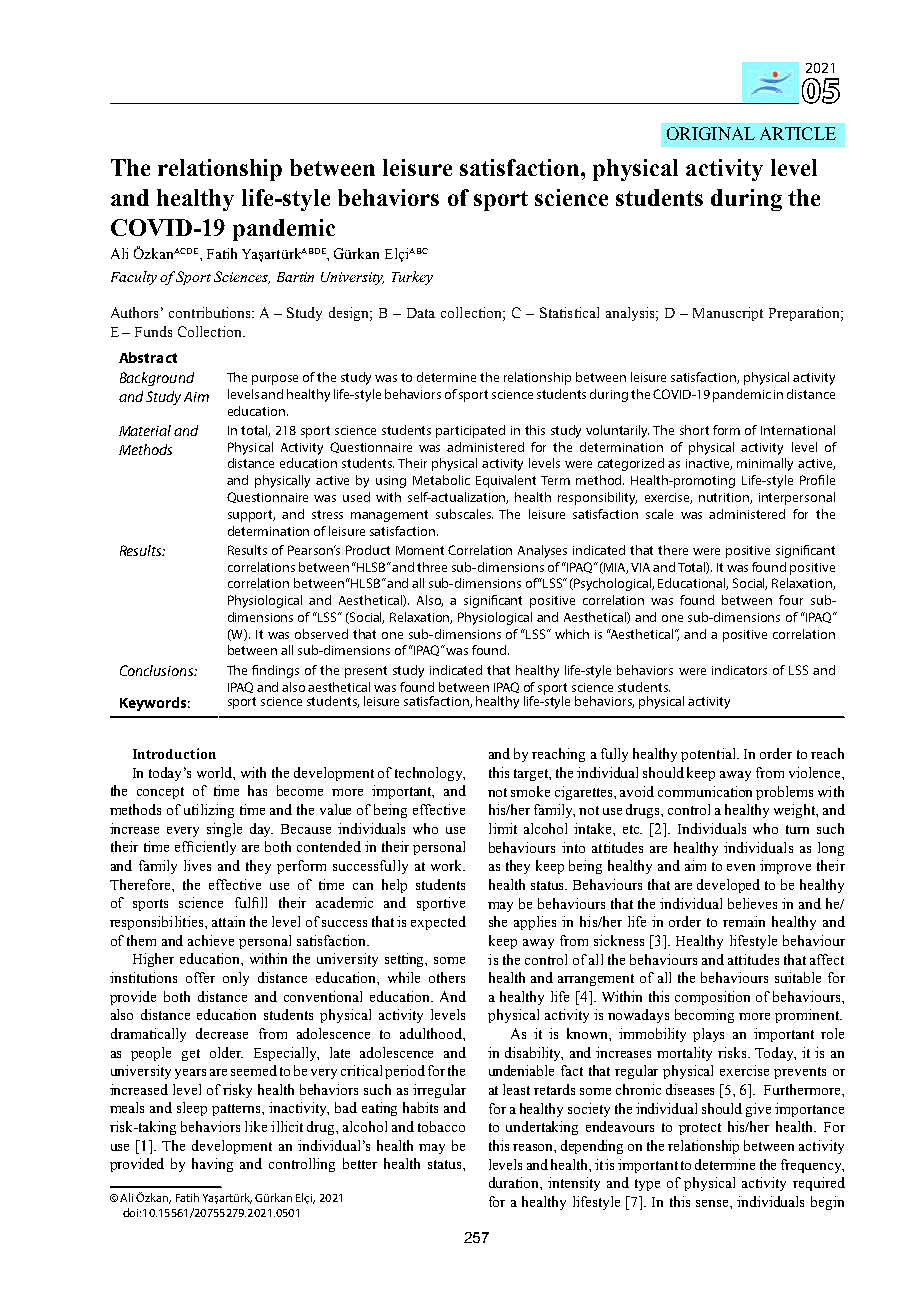 The image size is (924, 1308). I want to click on tobacco, so click(441, 1126).
